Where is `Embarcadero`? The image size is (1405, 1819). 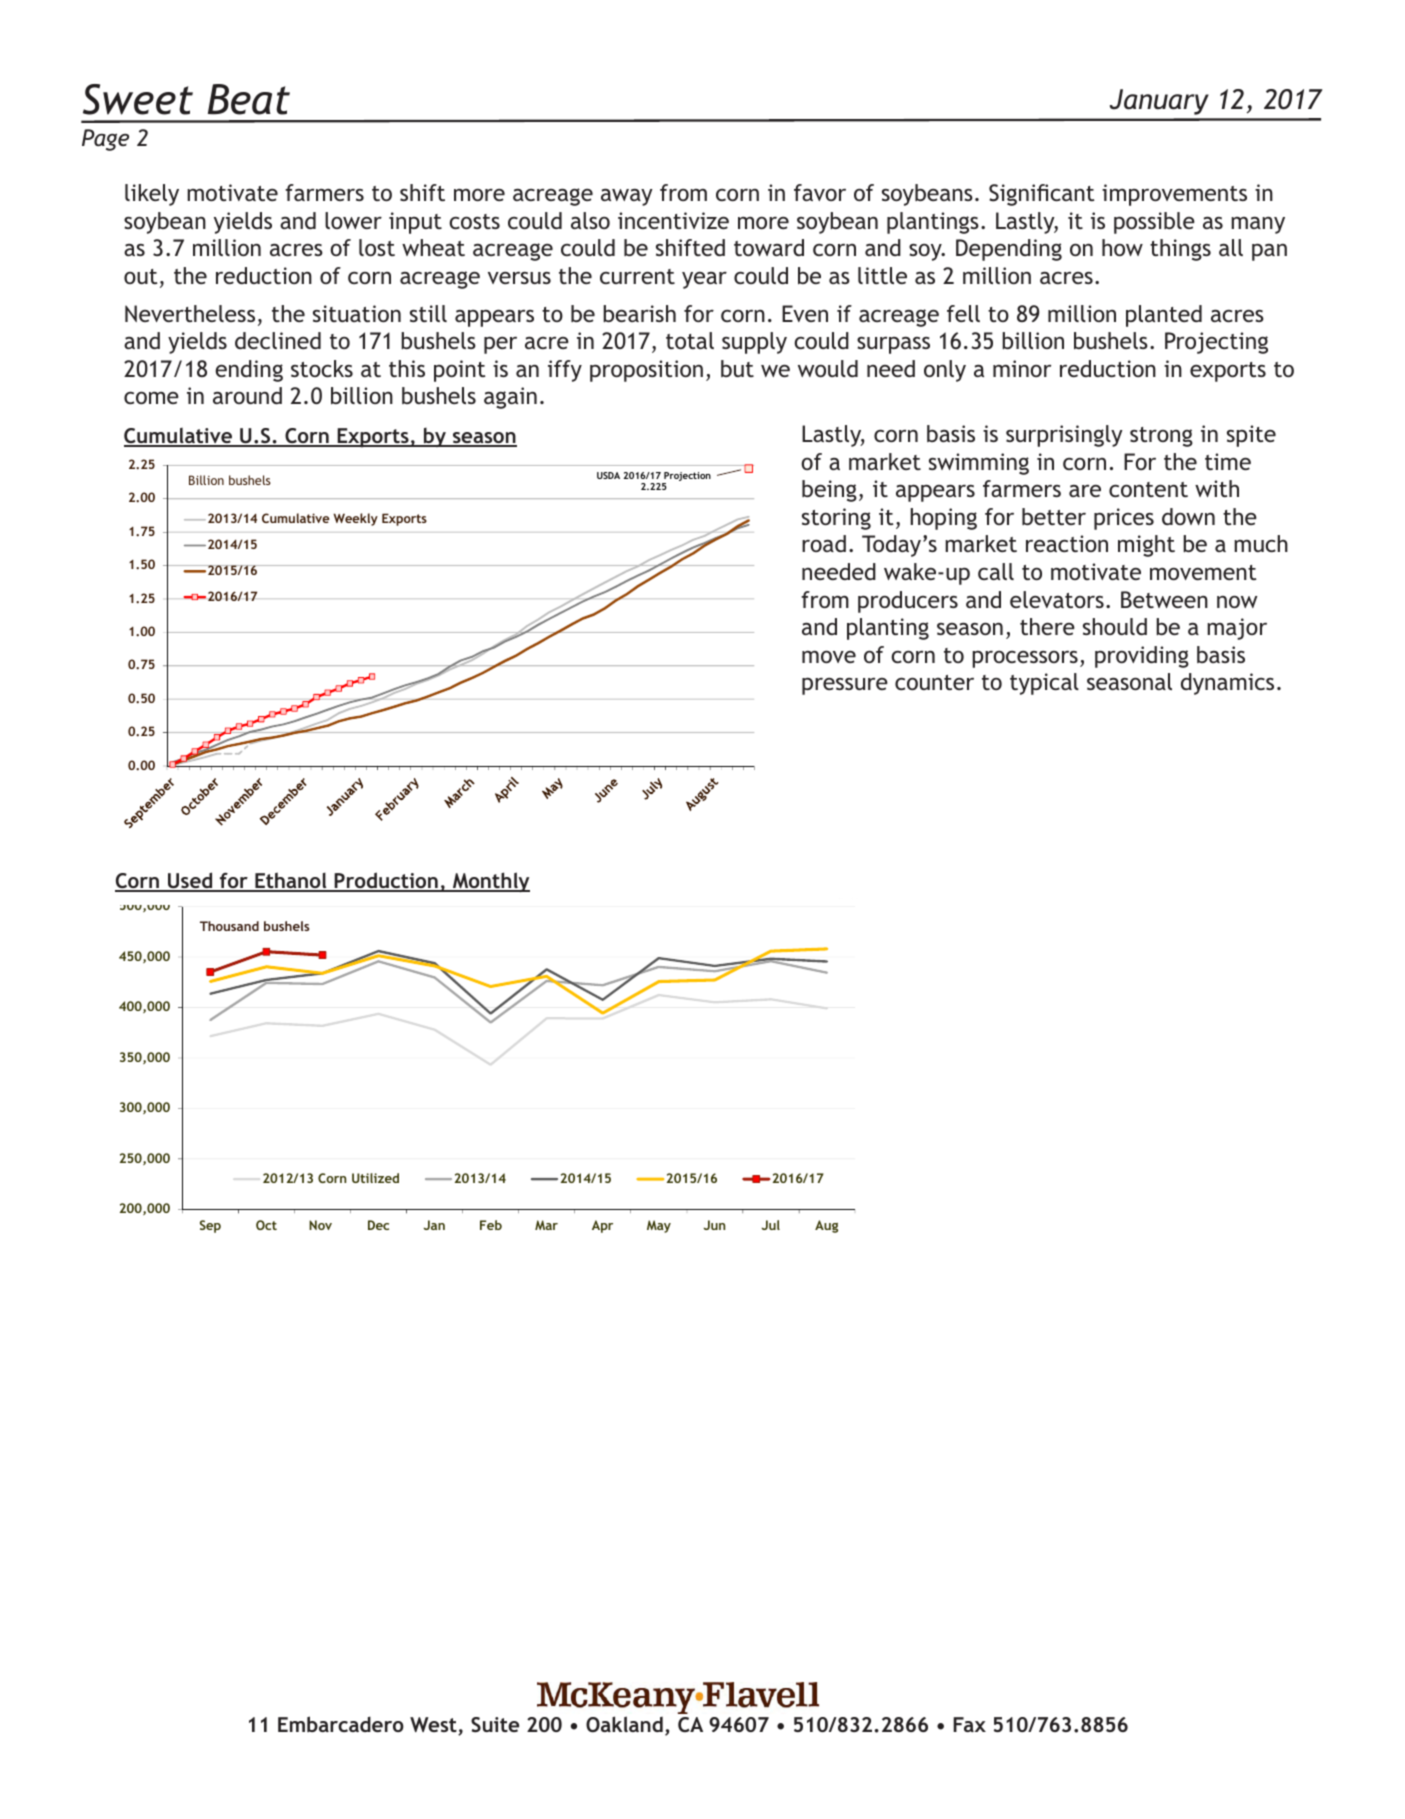 Embarcadero is located at coordinates (341, 1724).
